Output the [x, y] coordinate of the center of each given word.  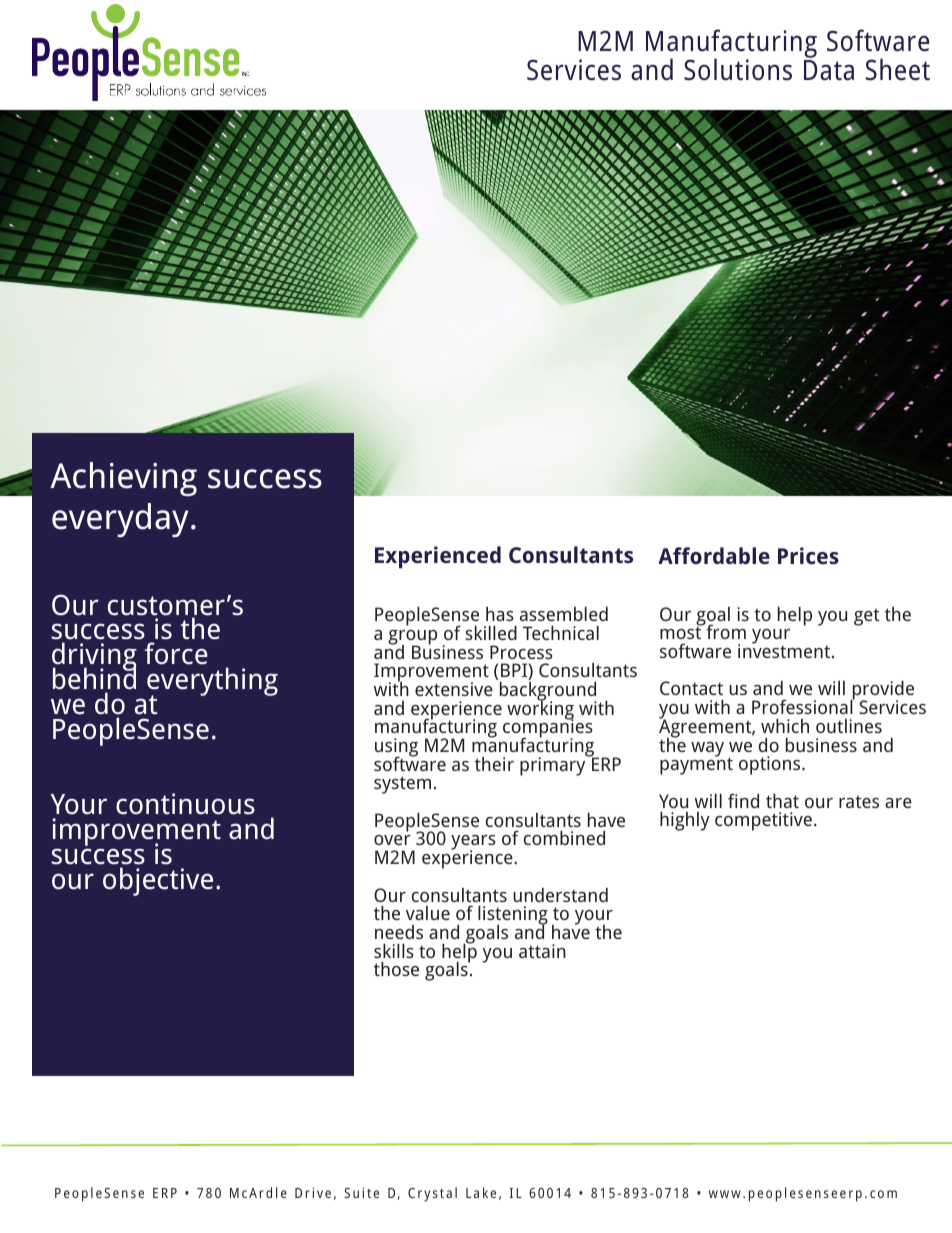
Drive [313, 1192]
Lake [481, 1192]
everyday [120, 520]
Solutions [738, 69]
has [500, 614]
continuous [185, 804]
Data [829, 70]
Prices [808, 555]
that [782, 801]
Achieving [123, 479]
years [473, 843]
